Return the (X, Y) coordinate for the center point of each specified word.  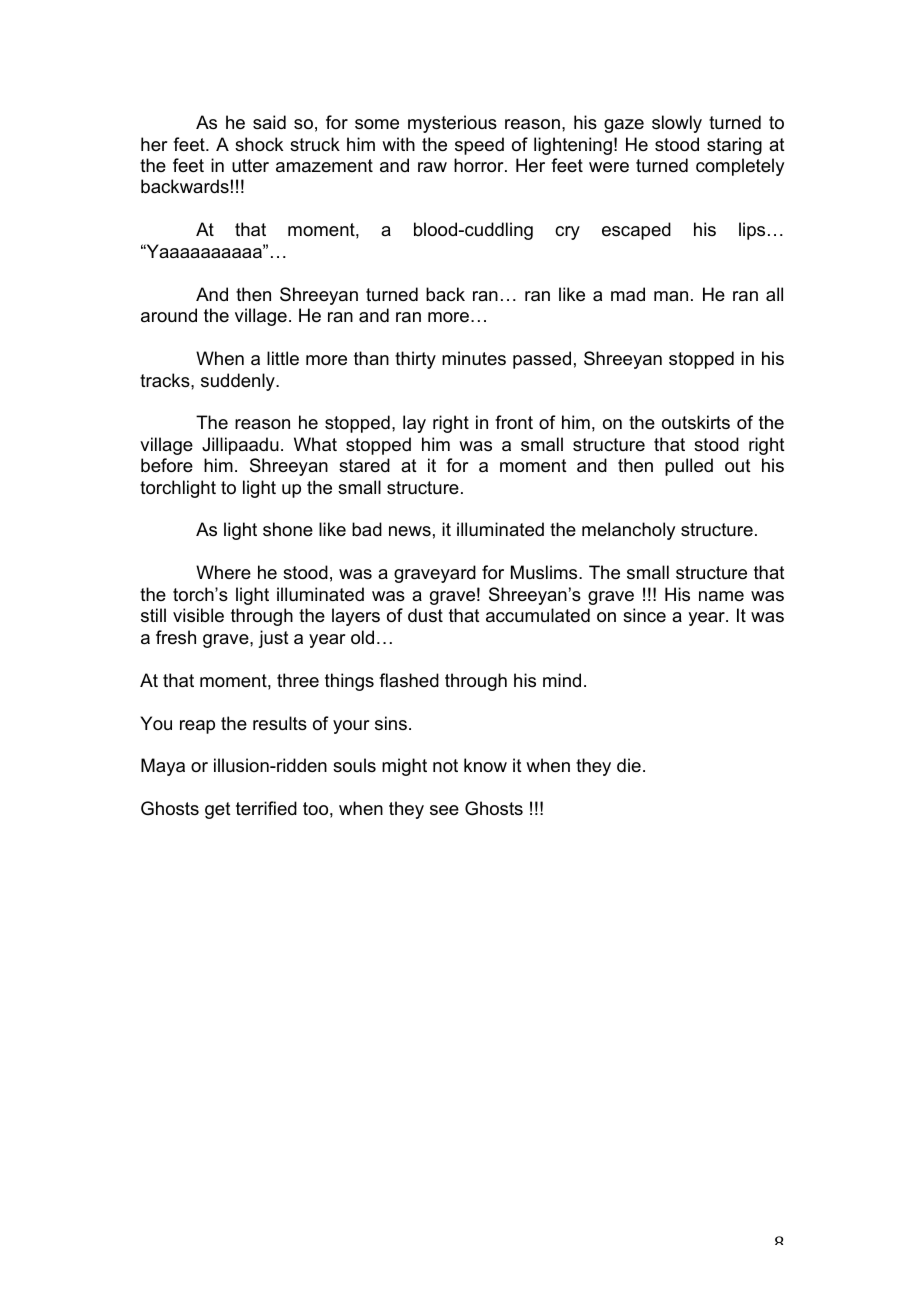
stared (364, 465)
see (444, 810)
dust (425, 615)
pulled (689, 467)
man (671, 296)
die (629, 765)
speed (479, 146)
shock (259, 144)
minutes (474, 358)
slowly (677, 124)
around (169, 315)
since (644, 615)
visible (198, 615)
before (167, 465)
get (218, 810)
